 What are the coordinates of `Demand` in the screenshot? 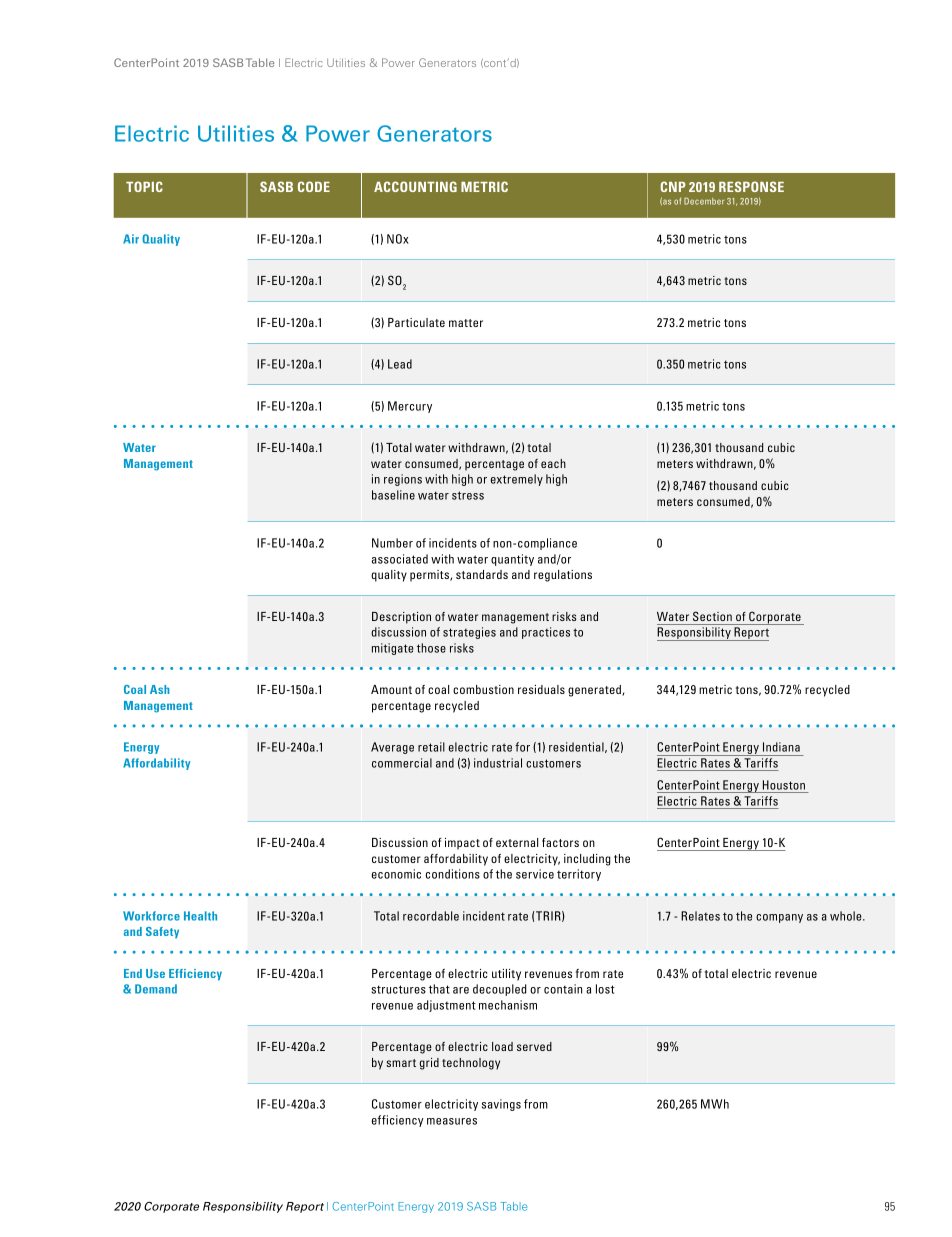 It's located at (156, 989).
